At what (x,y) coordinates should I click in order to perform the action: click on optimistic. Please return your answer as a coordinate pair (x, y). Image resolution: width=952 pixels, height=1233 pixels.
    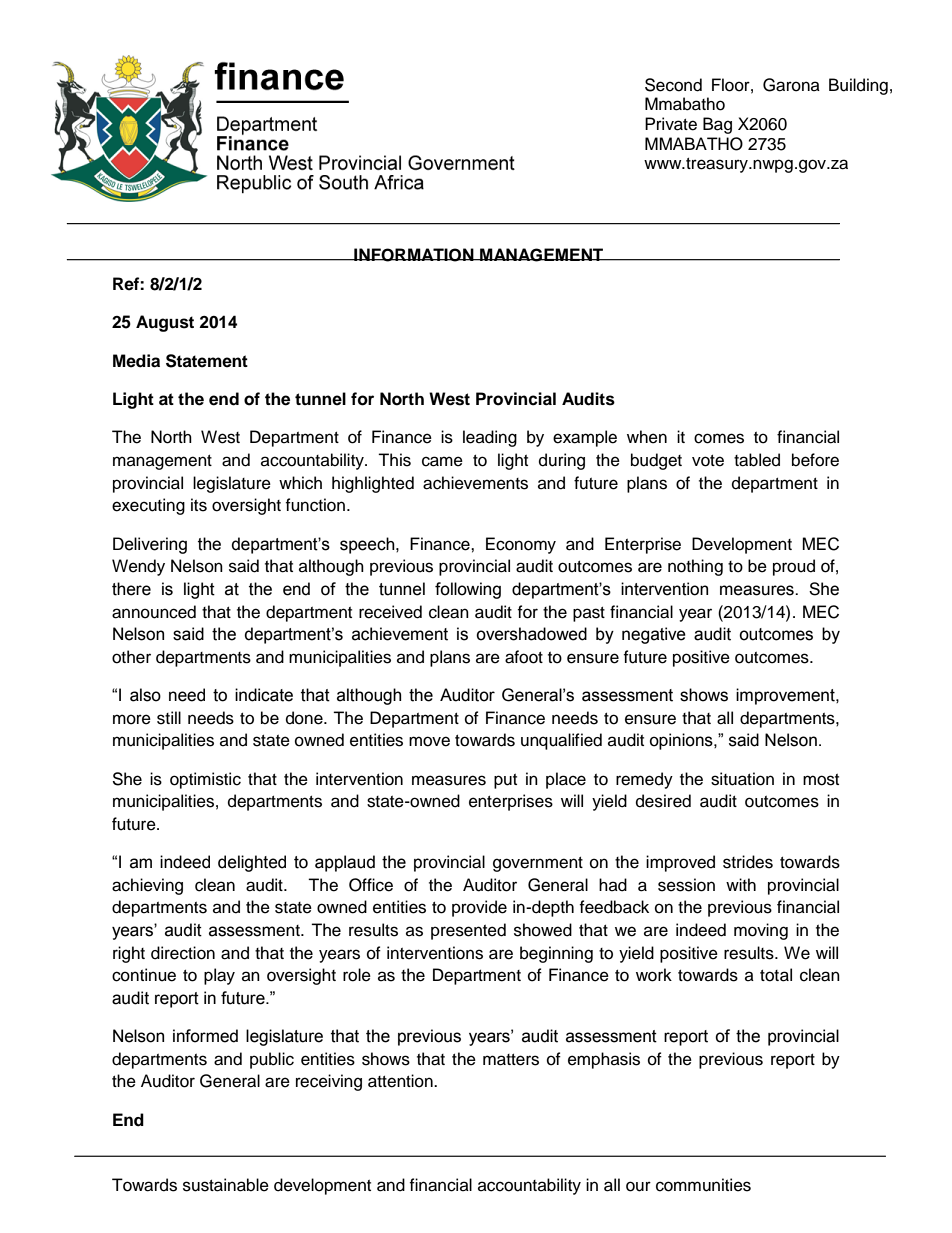
    Looking at the image, I should click on (205, 780).
